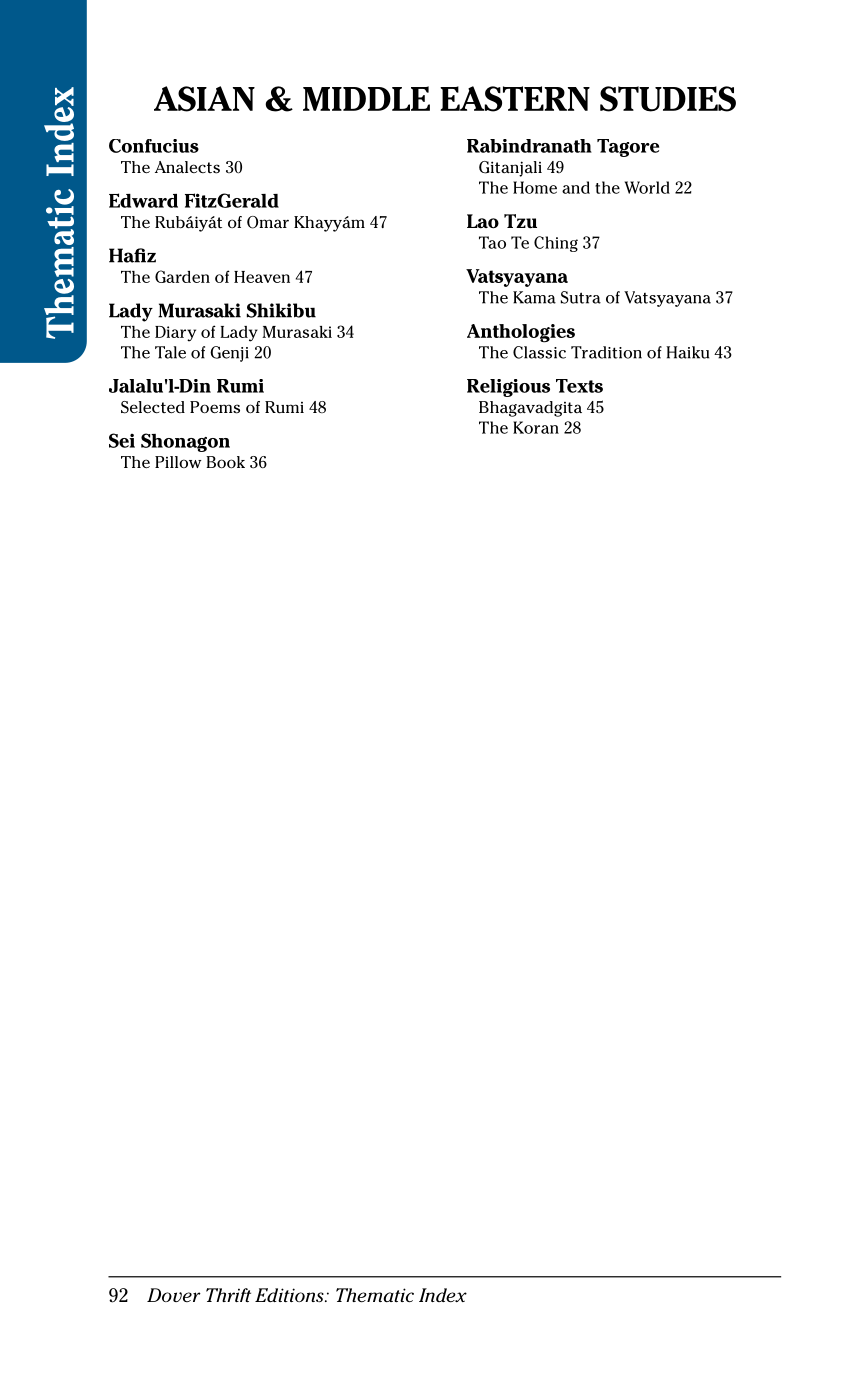 The image size is (868, 1389). I want to click on Bhagavadgita, so click(530, 409).
